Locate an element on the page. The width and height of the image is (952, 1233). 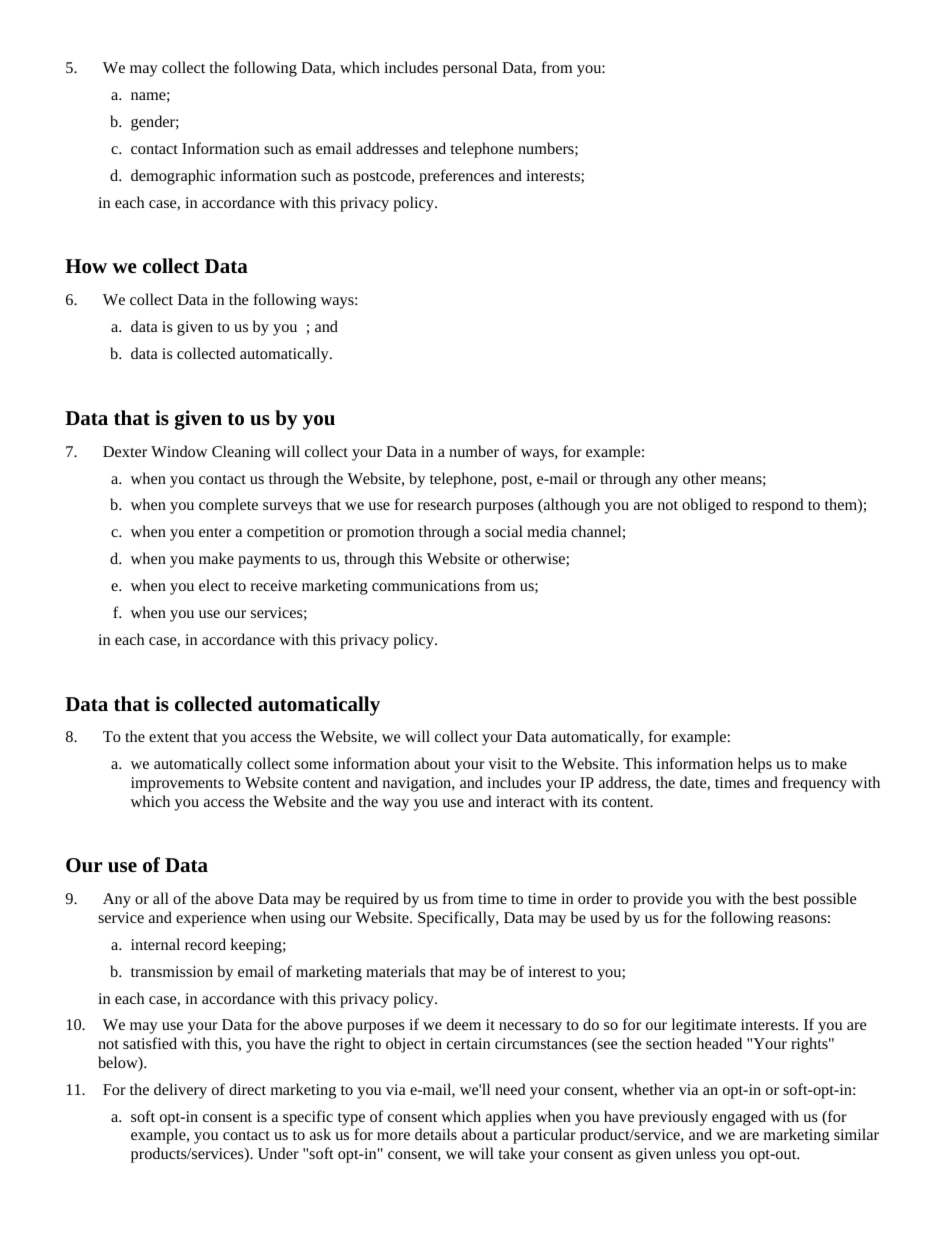
demographic is located at coordinates (173, 177).
